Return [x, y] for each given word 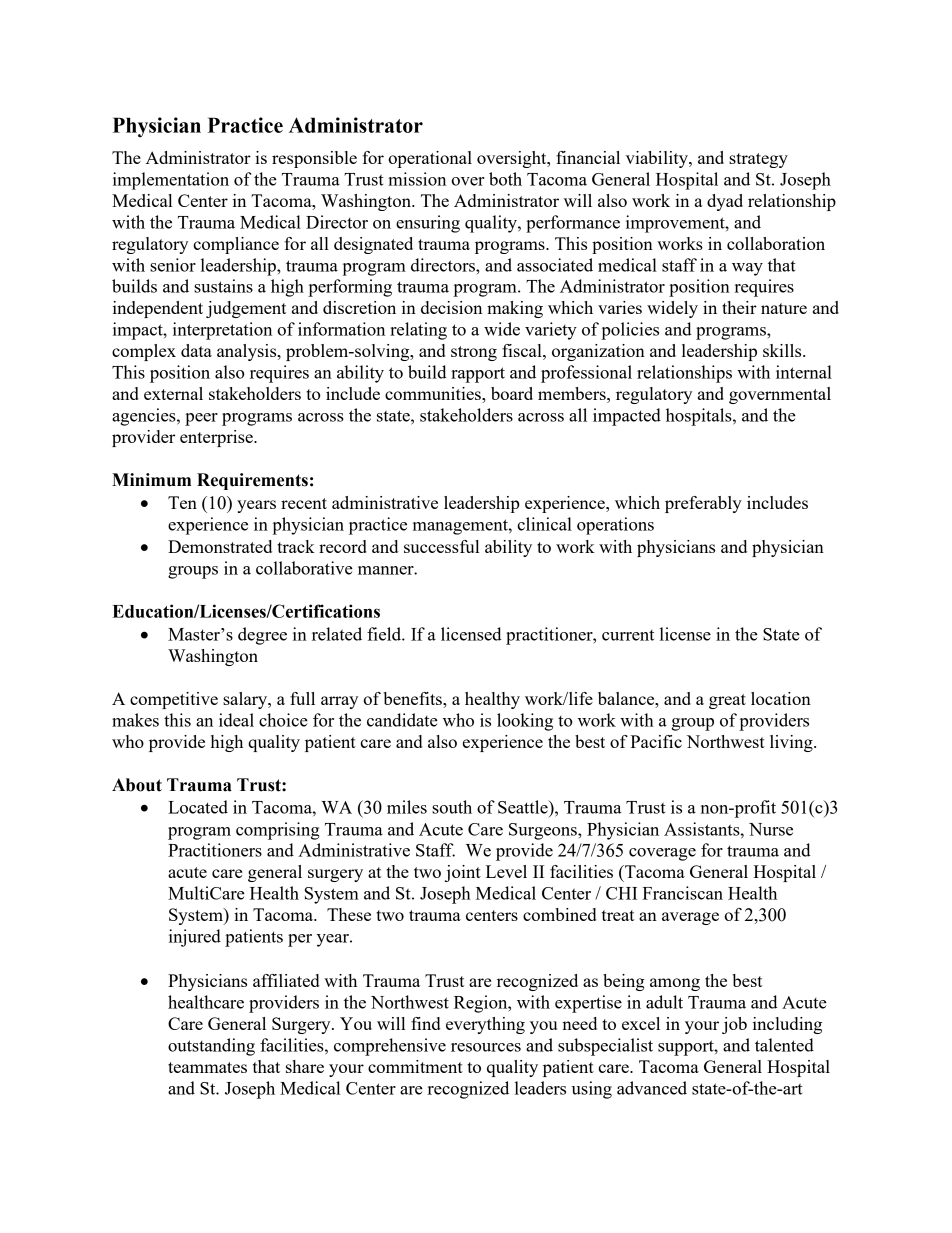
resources [486, 1047]
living [792, 743]
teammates [207, 1067]
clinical [544, 524]
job [734, 1025]
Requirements [252, 481]
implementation [171, 181]
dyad [725, 202]
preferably [703, 504]
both [505, 179]
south [452, 807]
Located [198, 807]
